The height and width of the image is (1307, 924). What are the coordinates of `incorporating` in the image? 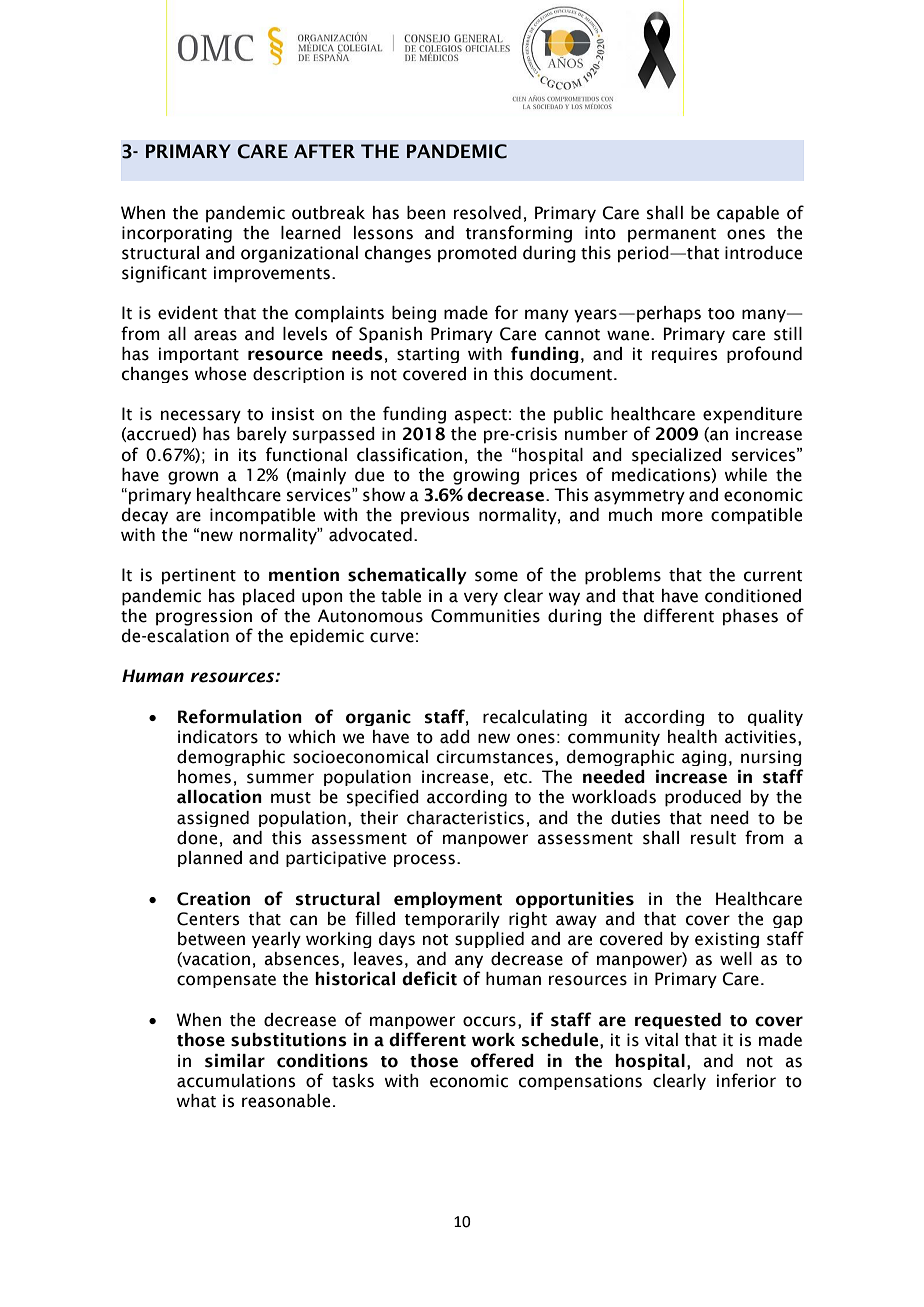 It's located at (177, 234).
